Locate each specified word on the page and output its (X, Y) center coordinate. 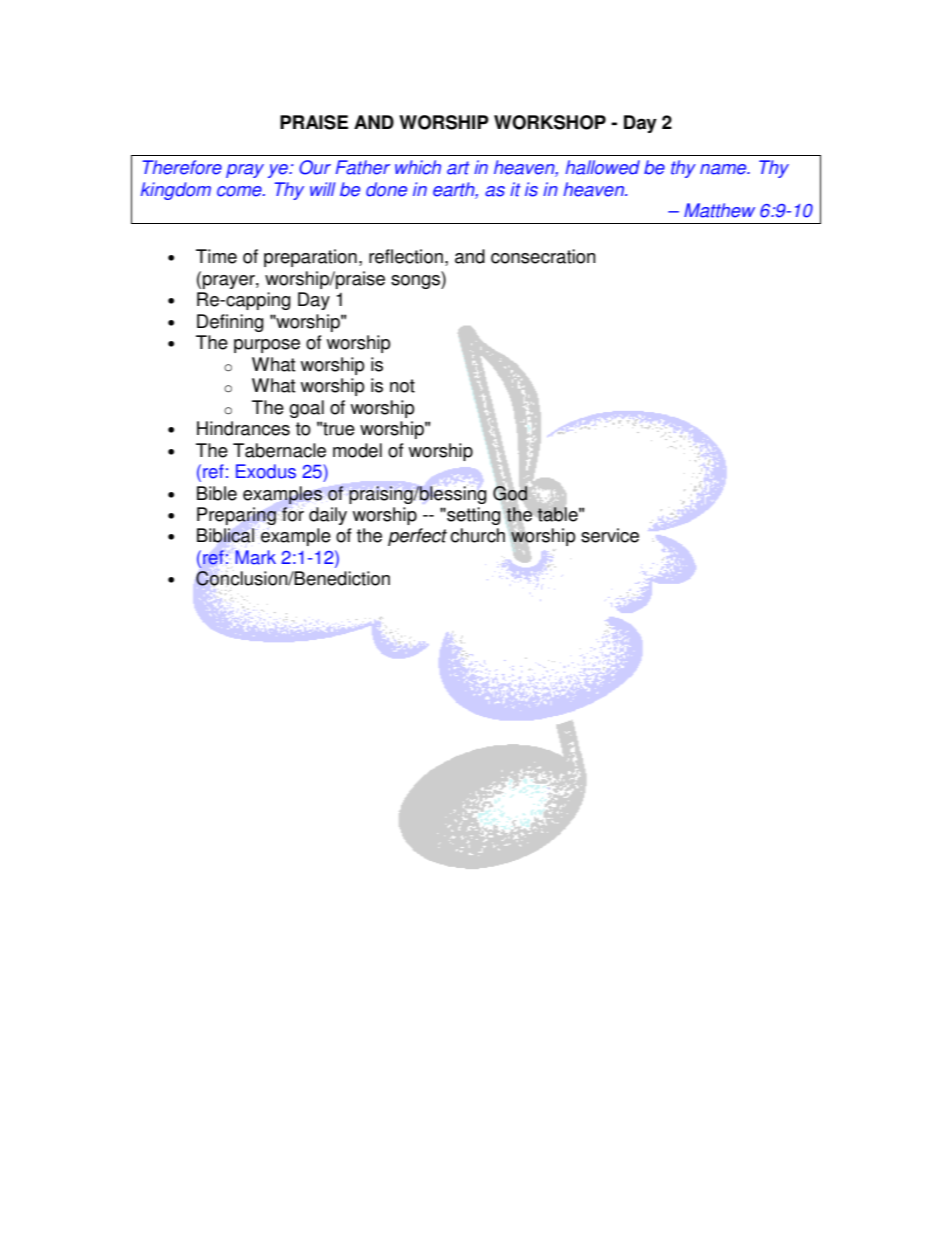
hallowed (602, 167)
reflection (406, 256)
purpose (267, 346)
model (357, 450)
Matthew (719, 210)
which (418, 167)
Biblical (225, 535)
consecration (543, 256)
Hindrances (243, 428)
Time (216, 256)
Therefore (182, 167)
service (610, 535)
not (402, 386)
